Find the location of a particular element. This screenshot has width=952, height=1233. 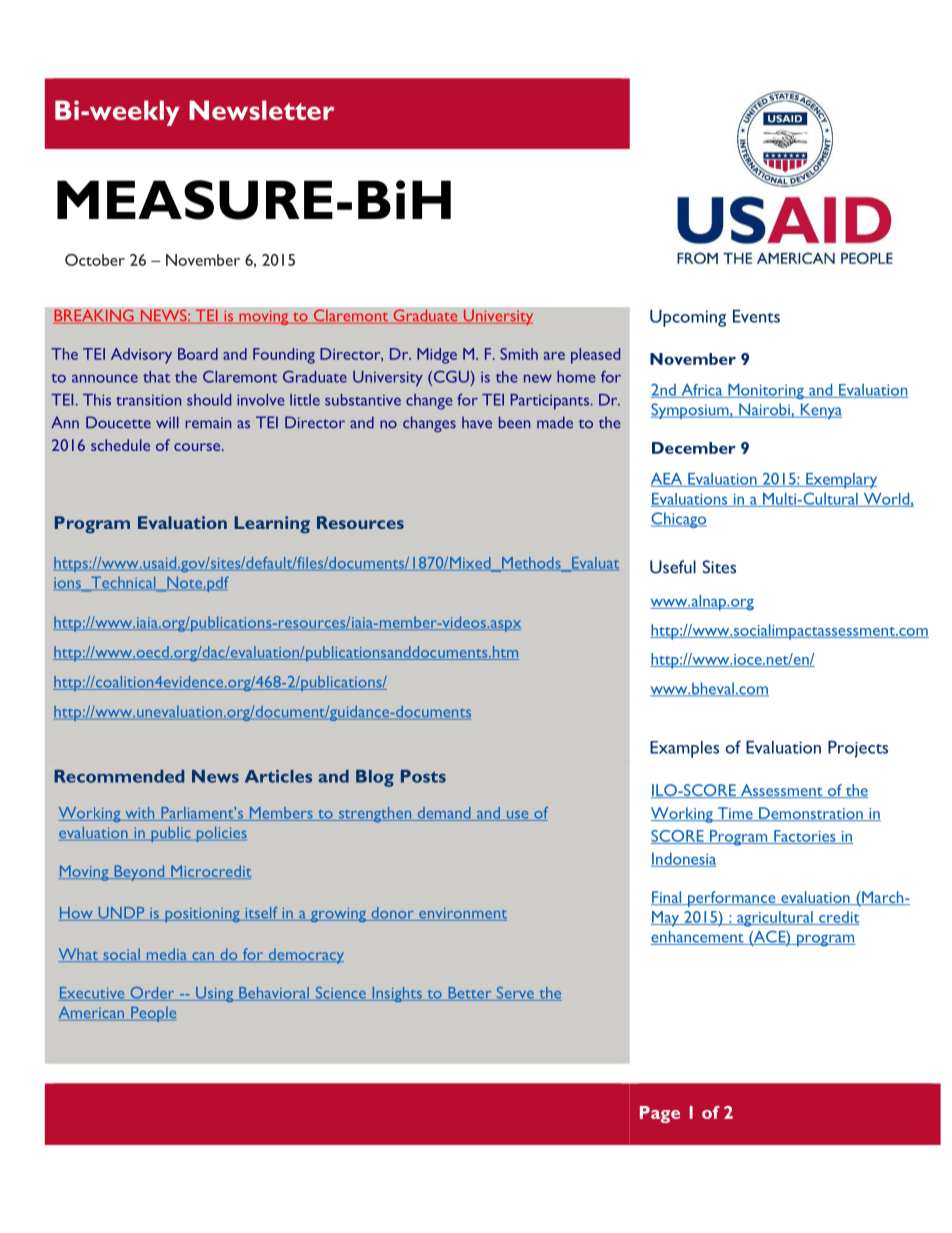

Events is located at coordinates (756, 316).
